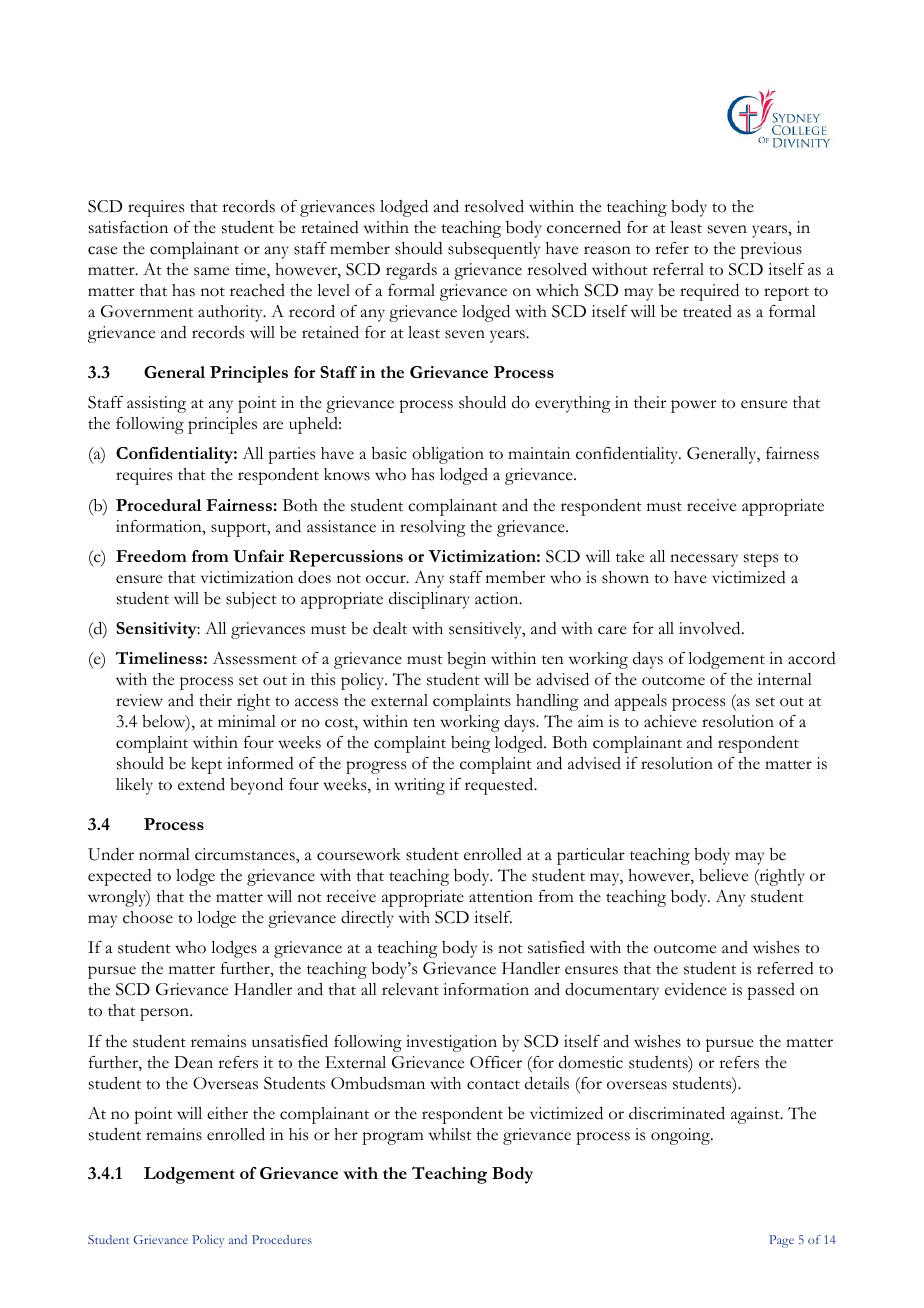 The height and width of the screenshot is (1308, 924). What do you see at coordinates (466, 660) in the screenshot?
I see `begin` at bounding box center [466, 660].
